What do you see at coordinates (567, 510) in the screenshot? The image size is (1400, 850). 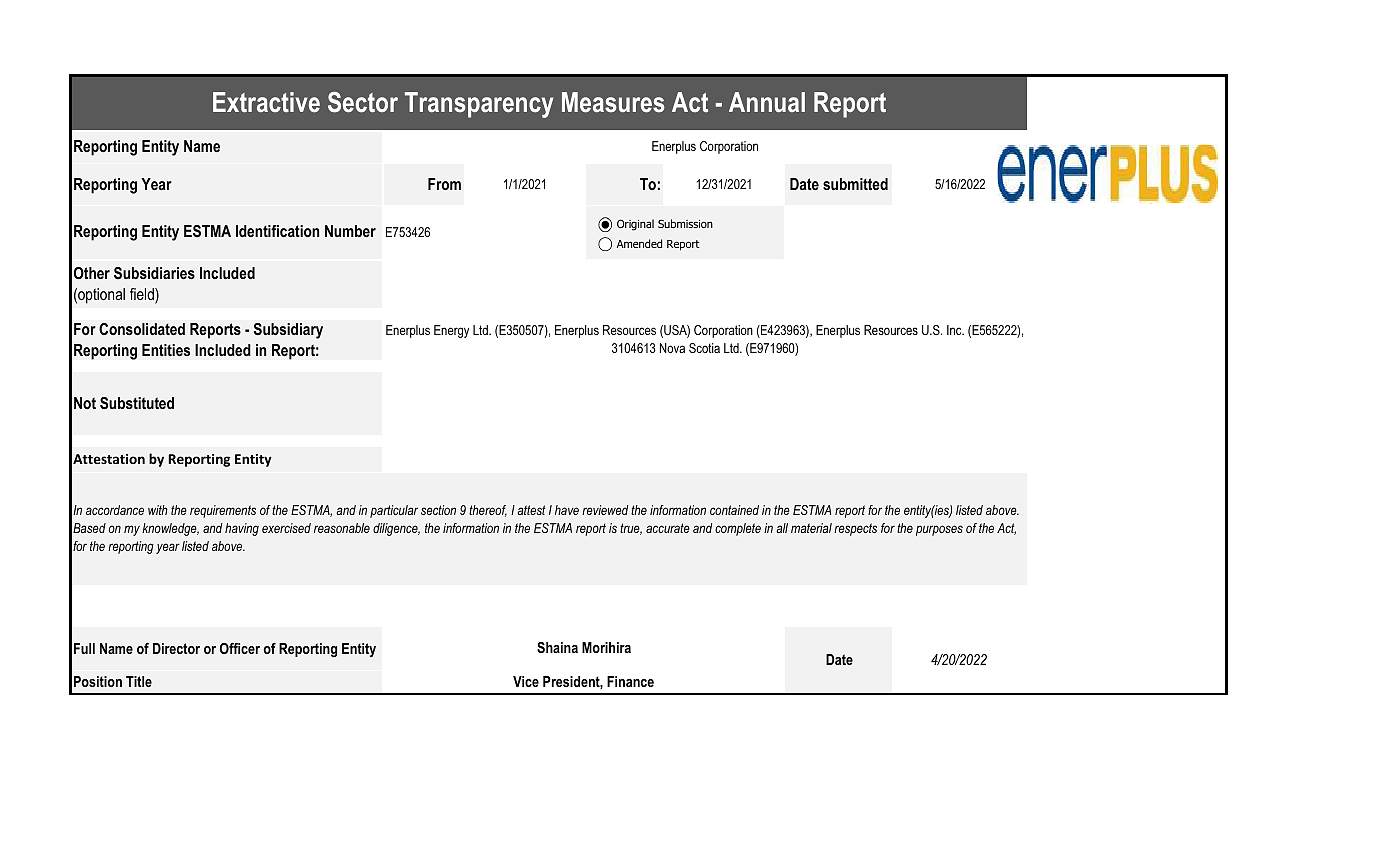 I see `have` at bounding box center [567, 510].
